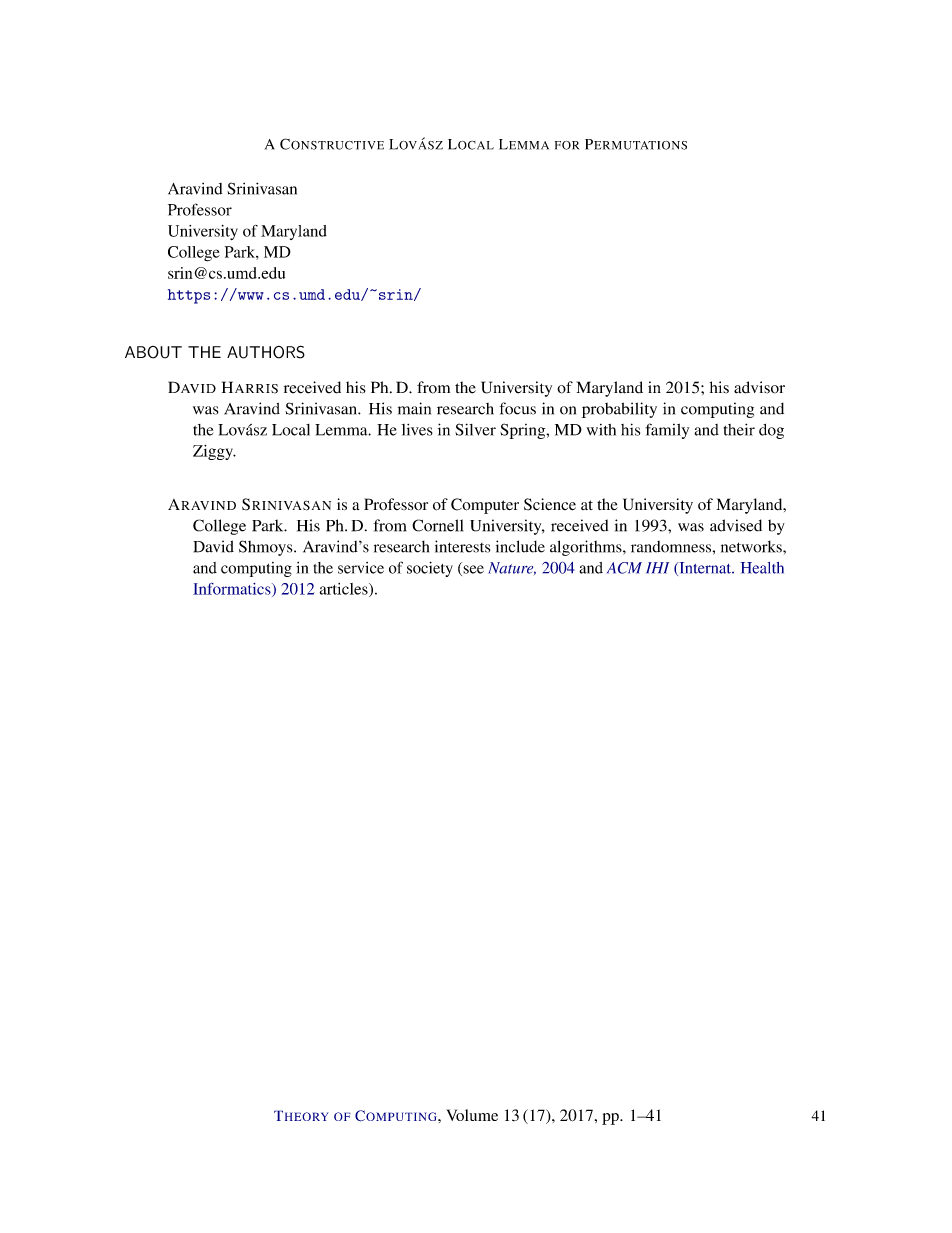  I want to click on Volume, so click(472, 1115).
